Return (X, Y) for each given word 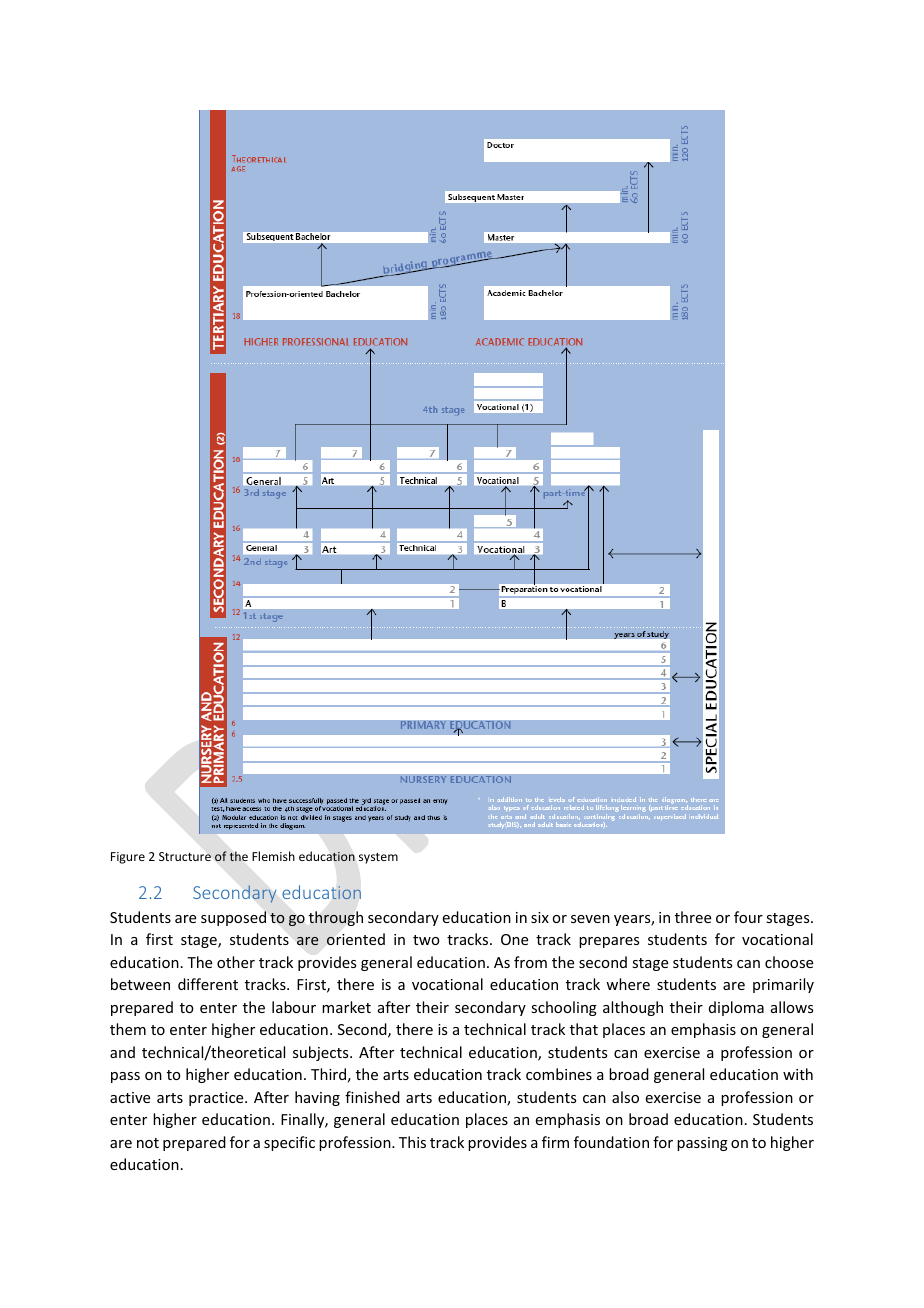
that (584, 1029)
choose (789, 962)
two (426, 940)
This (412, 1142)
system (378, 858)
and (122, 1052)
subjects (322, 1053)
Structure (185, 856)
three (693, 917)
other (236, 962)
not (148, 1143)
